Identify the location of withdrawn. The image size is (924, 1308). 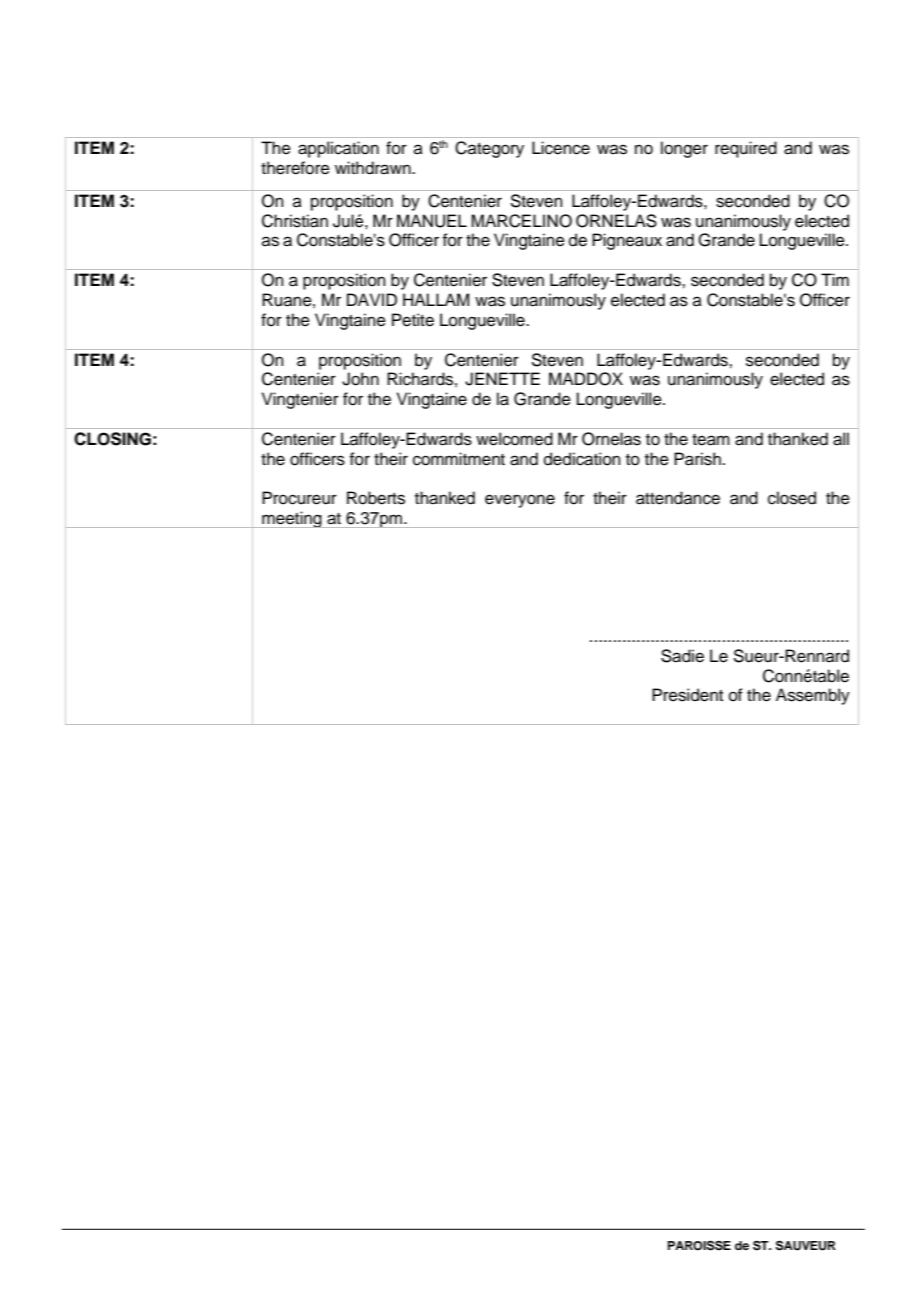
(374, 168).
